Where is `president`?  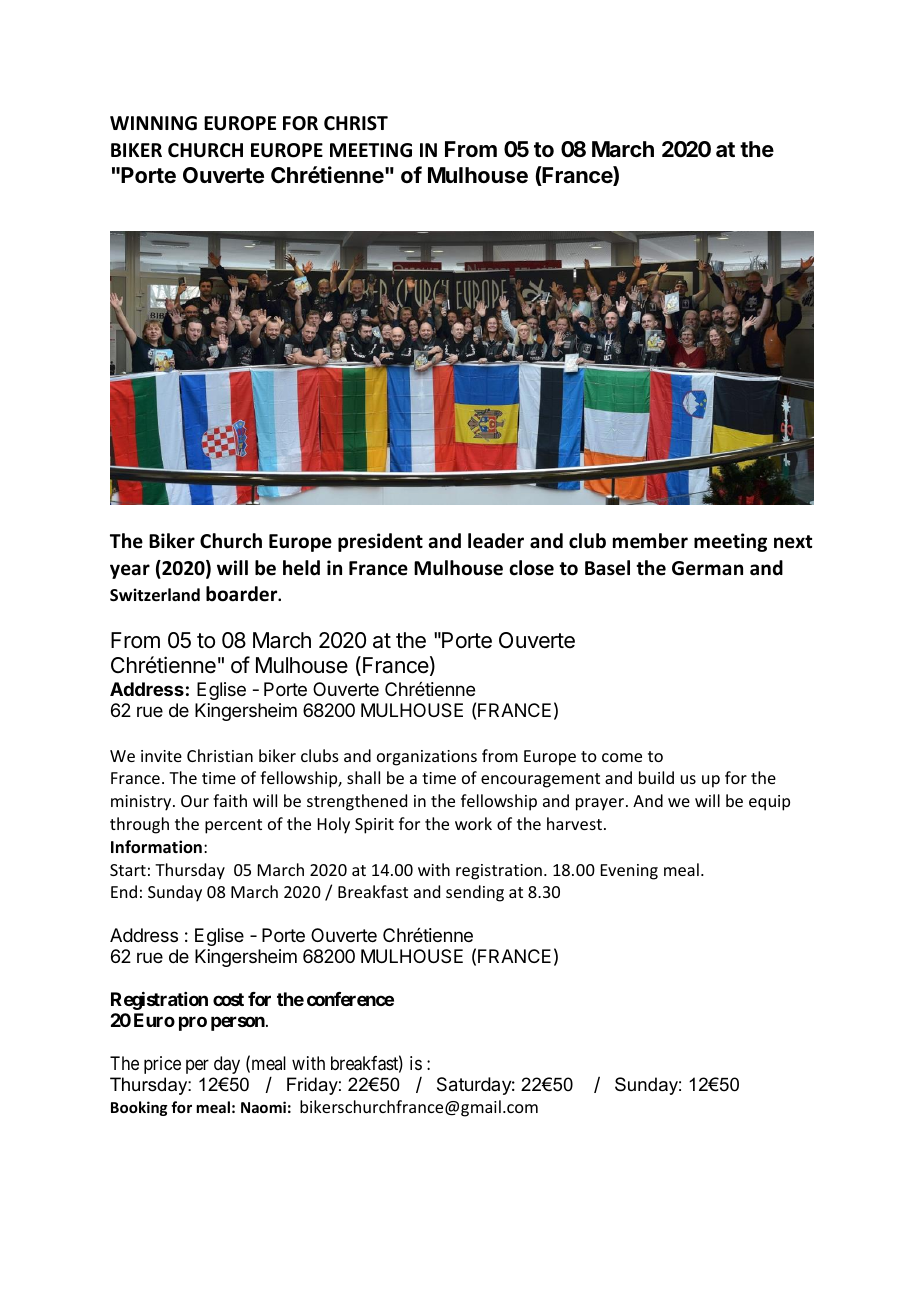
president is located at coordinates (380, 542).
